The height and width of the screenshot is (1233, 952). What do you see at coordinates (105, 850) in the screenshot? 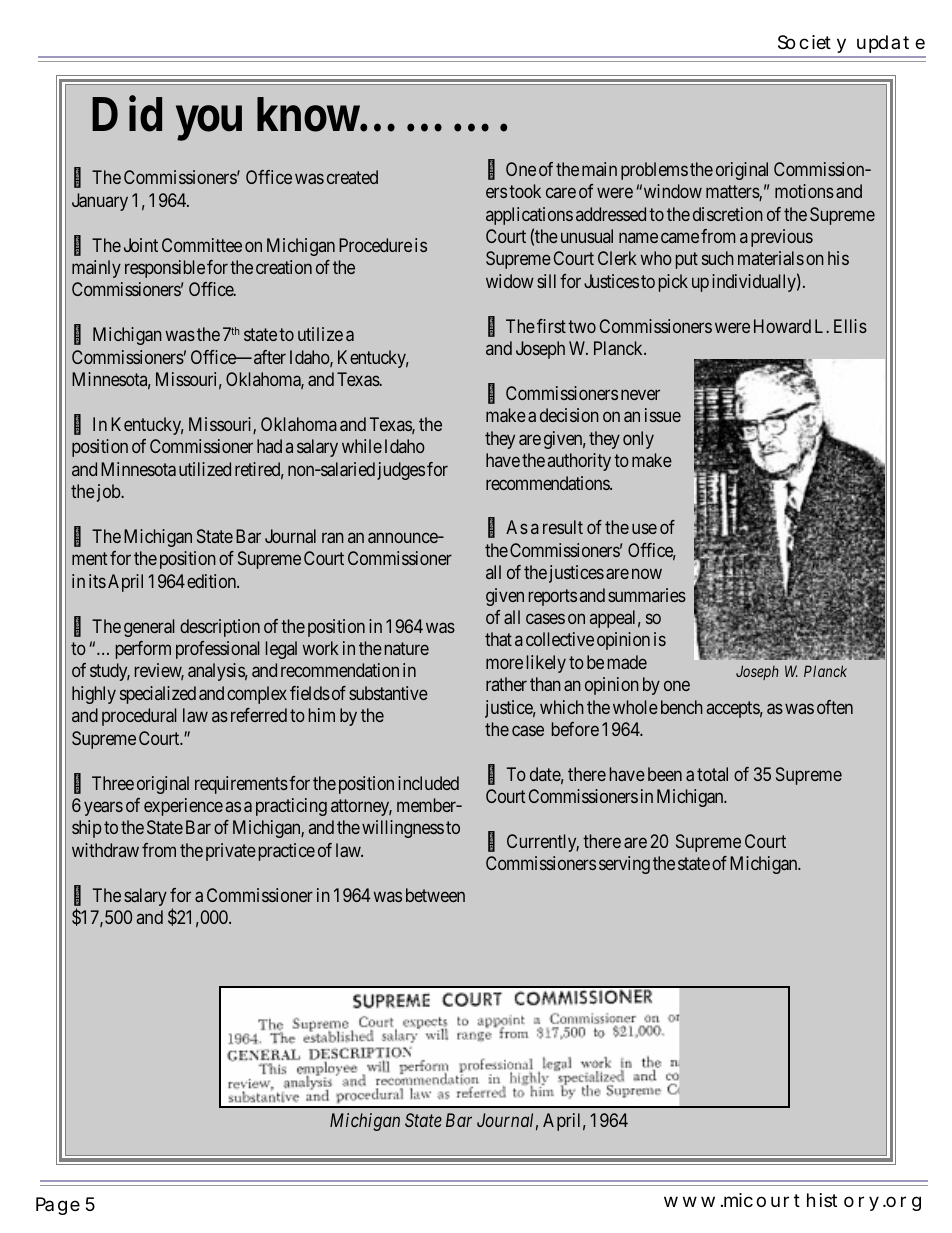
I see `withdraw` at bounding box center [105, 850].
